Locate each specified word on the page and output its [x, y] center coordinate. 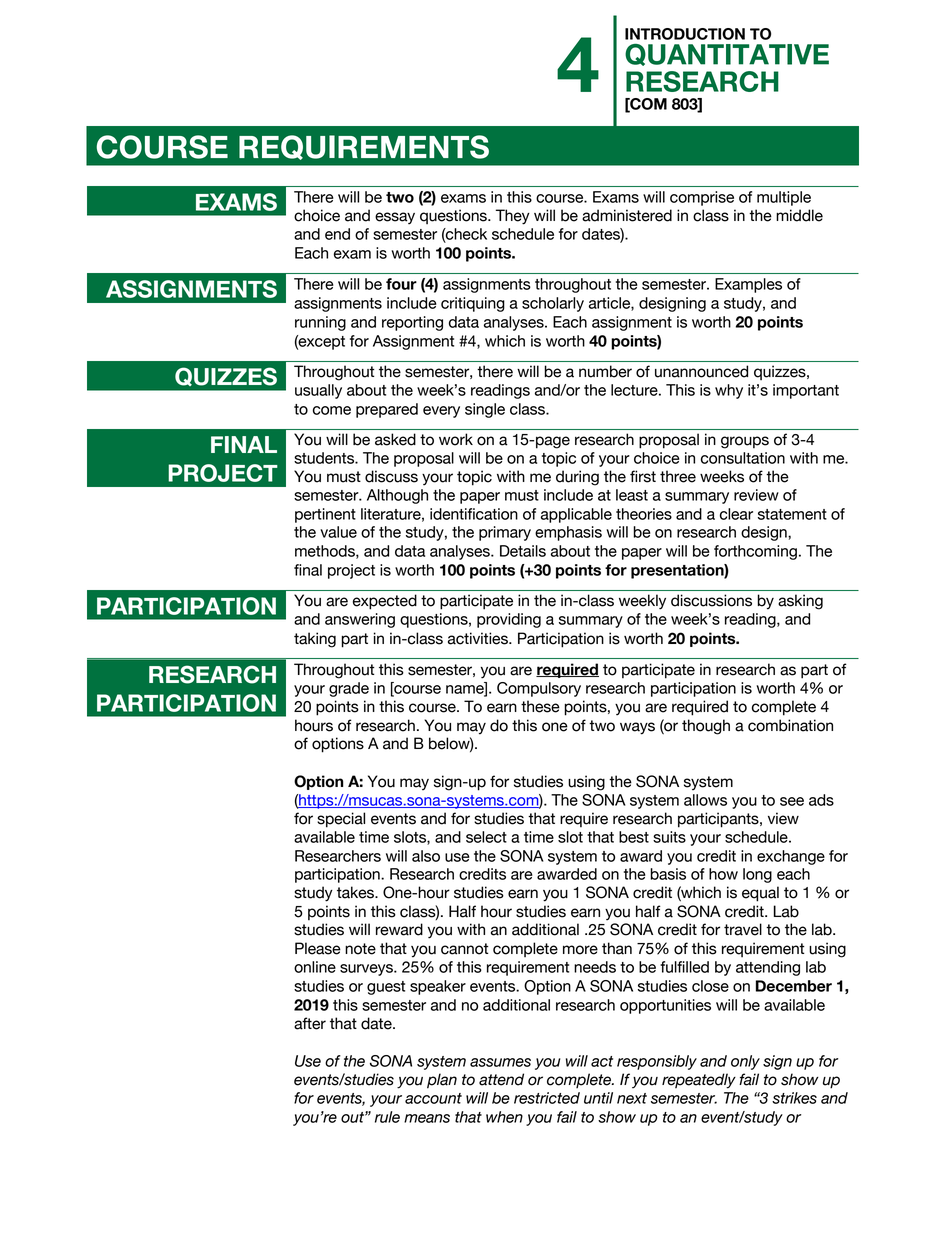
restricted [547, 1098]
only [745, 1062]
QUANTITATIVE [727, 55]
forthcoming [755, 552]
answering [360, 620]
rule [387, 1117]
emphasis [568, 533]
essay [395, 218]
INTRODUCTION [685, 34]
